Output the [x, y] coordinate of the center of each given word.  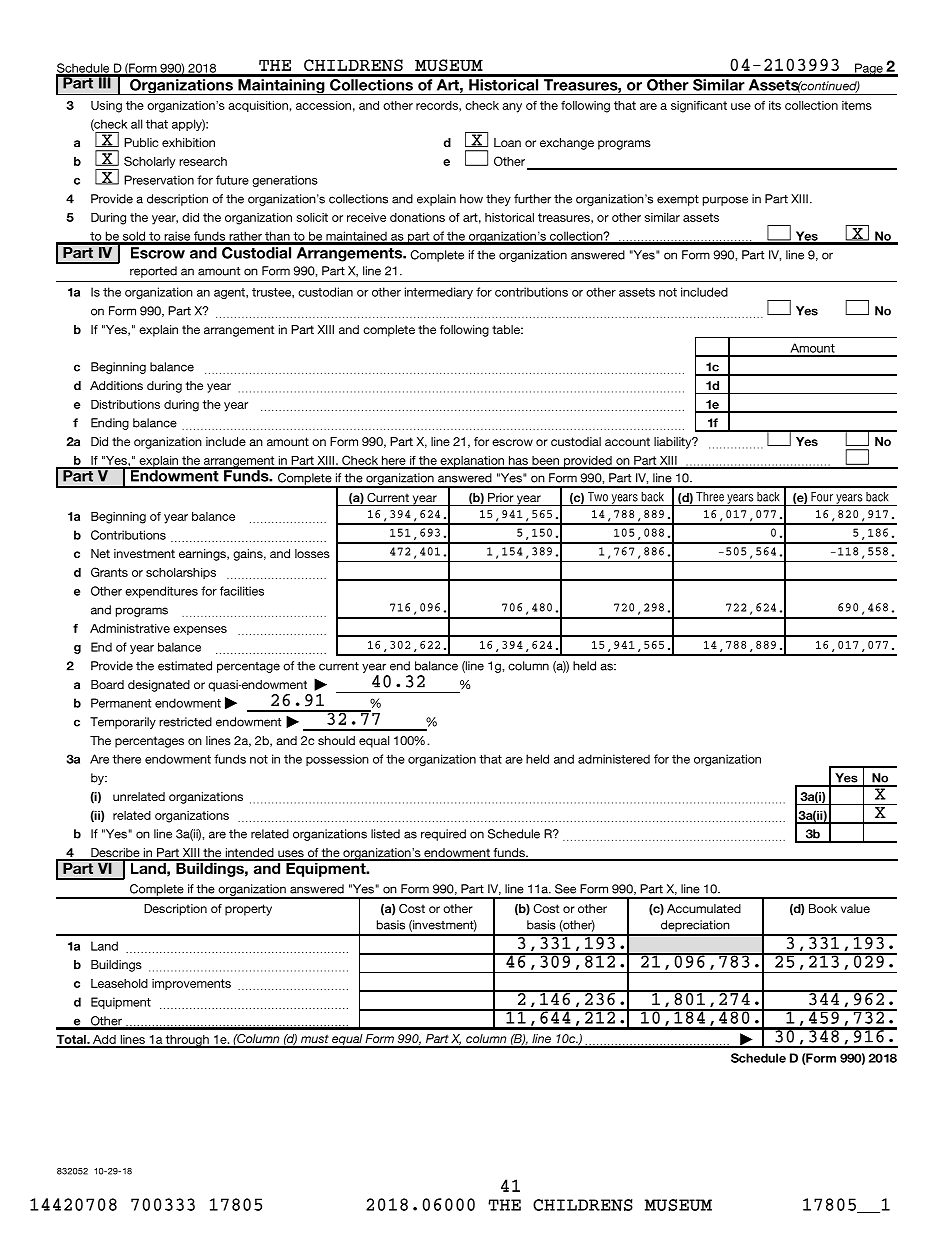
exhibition [188, 142]
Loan [507, 142]
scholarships [181, 573]
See [565, 889]
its [775, 105]
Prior [501, 497]
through [187, 1041]
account [627, 441]
